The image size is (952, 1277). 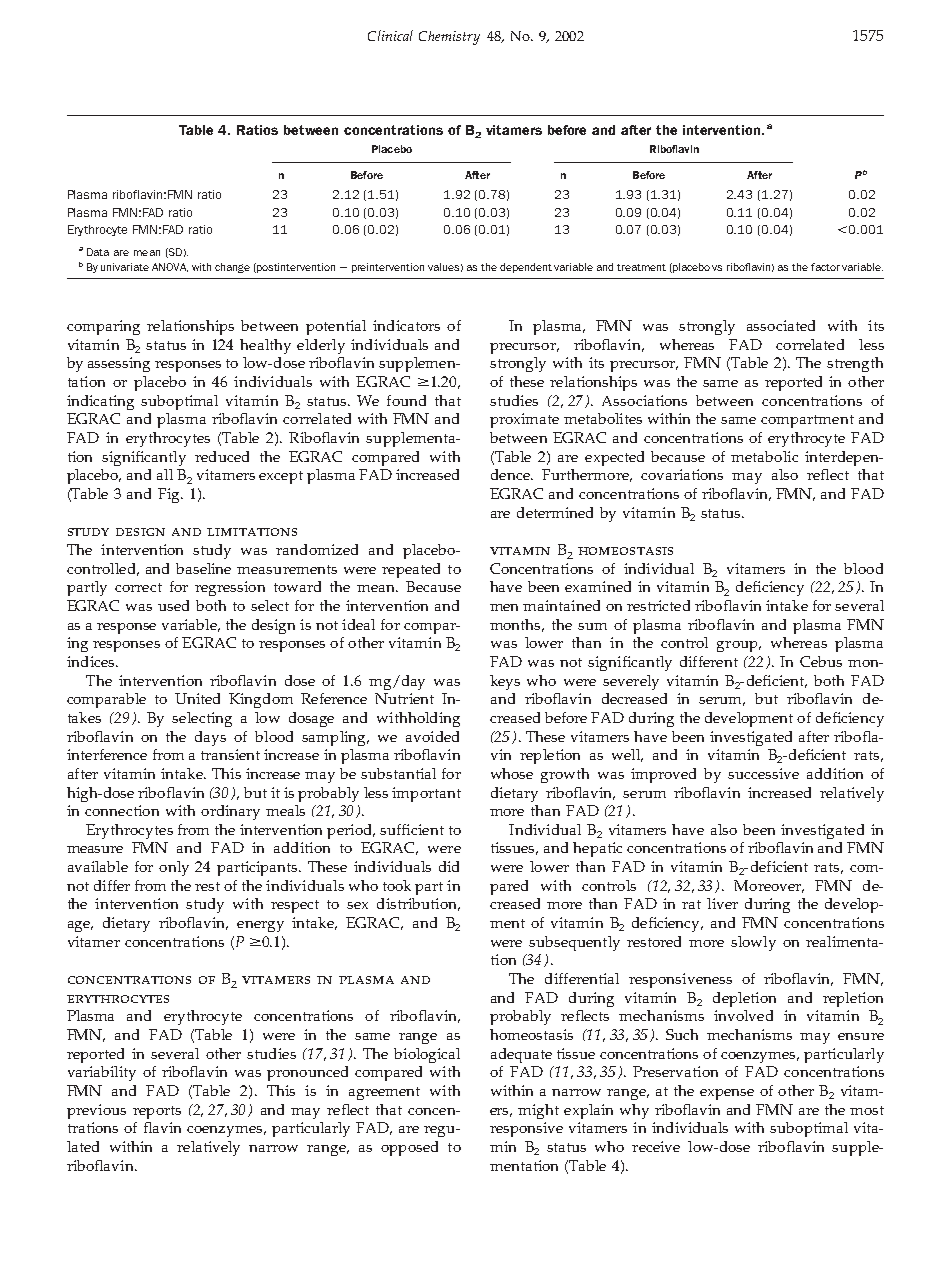 I want to click on Clinical, so click(x=390, y=35).
